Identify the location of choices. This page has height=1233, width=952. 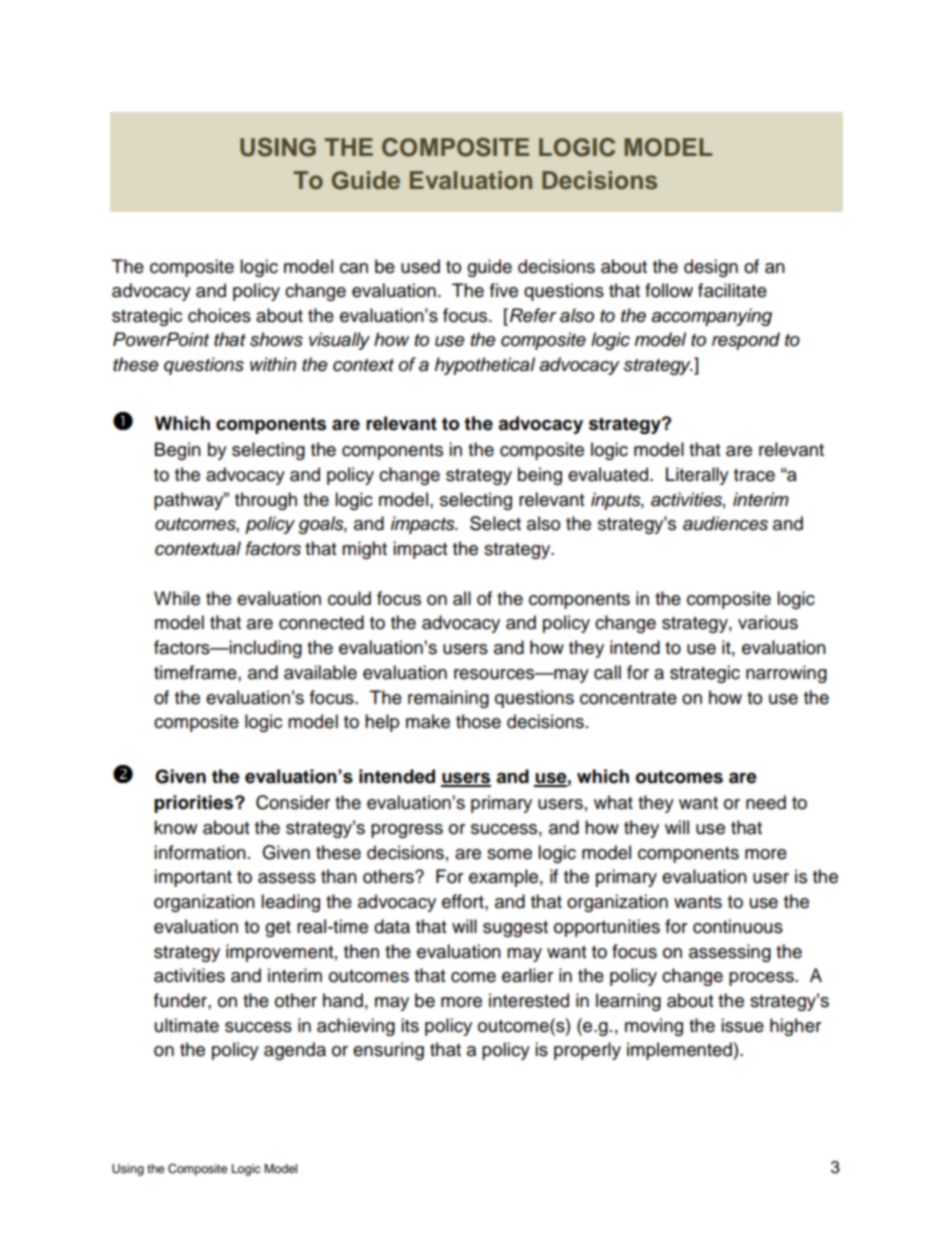
(219, 315).
